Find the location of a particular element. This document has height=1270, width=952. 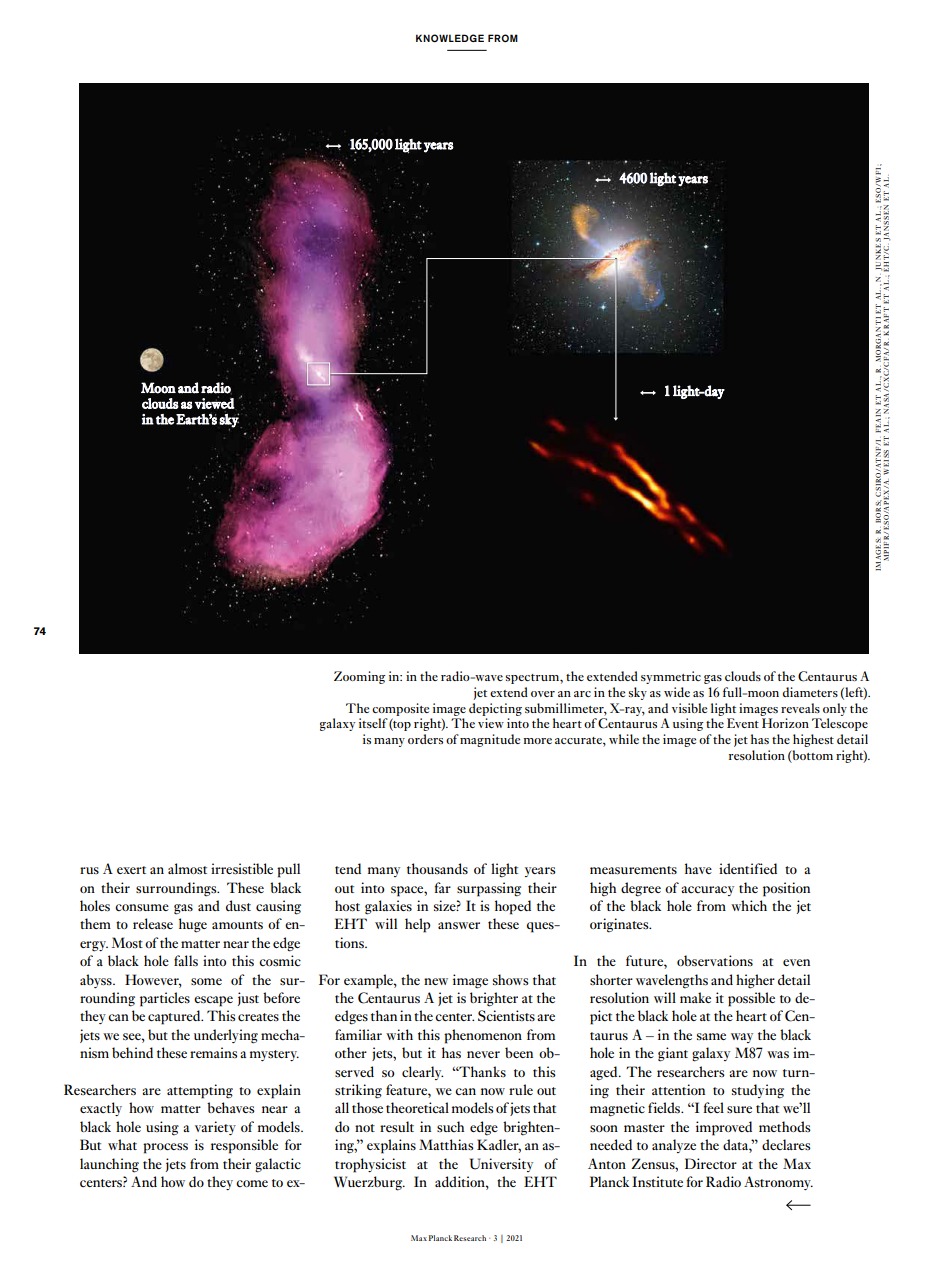

over is located at coordinates (543, 694).
